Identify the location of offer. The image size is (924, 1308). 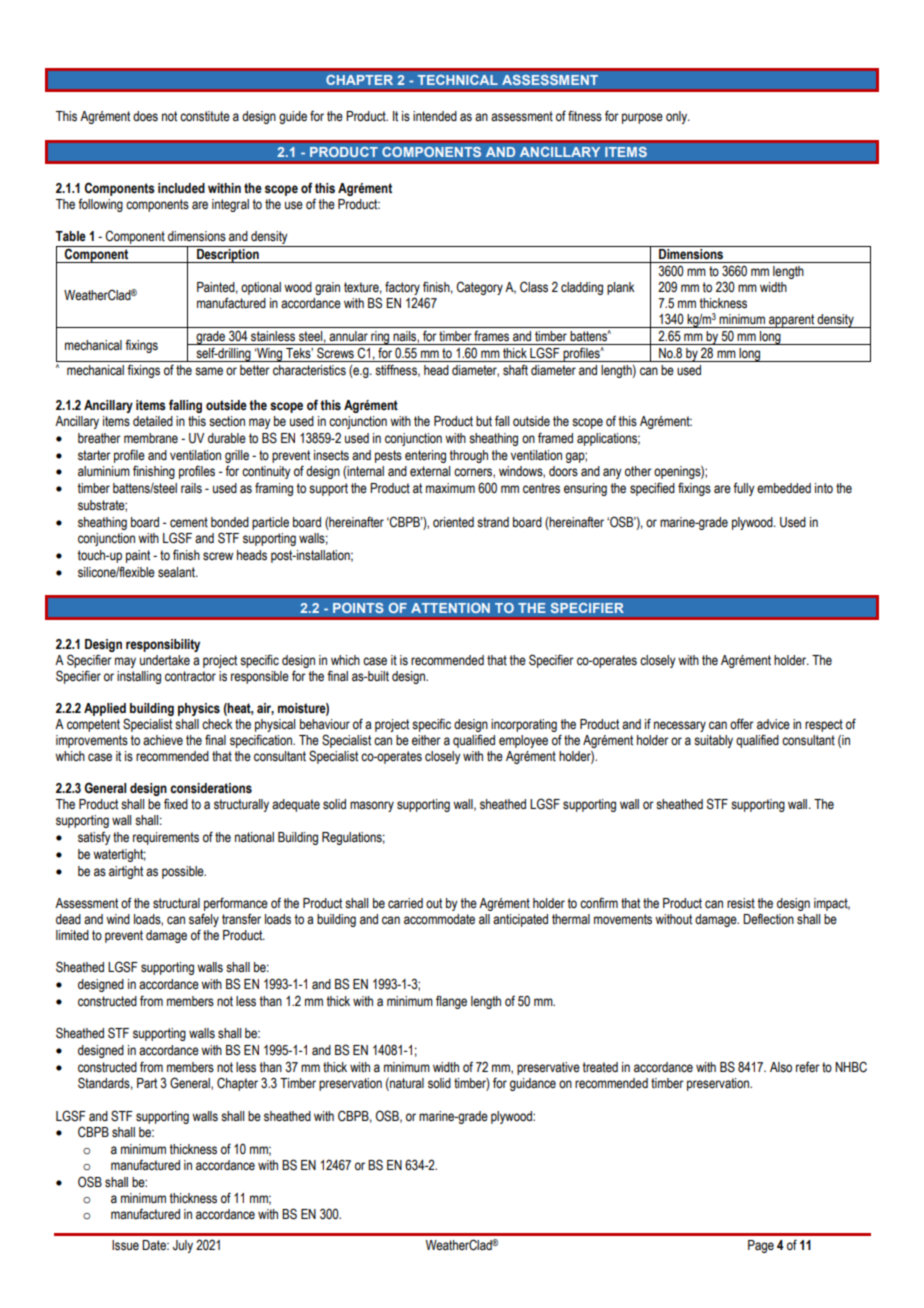
(742, 724).
